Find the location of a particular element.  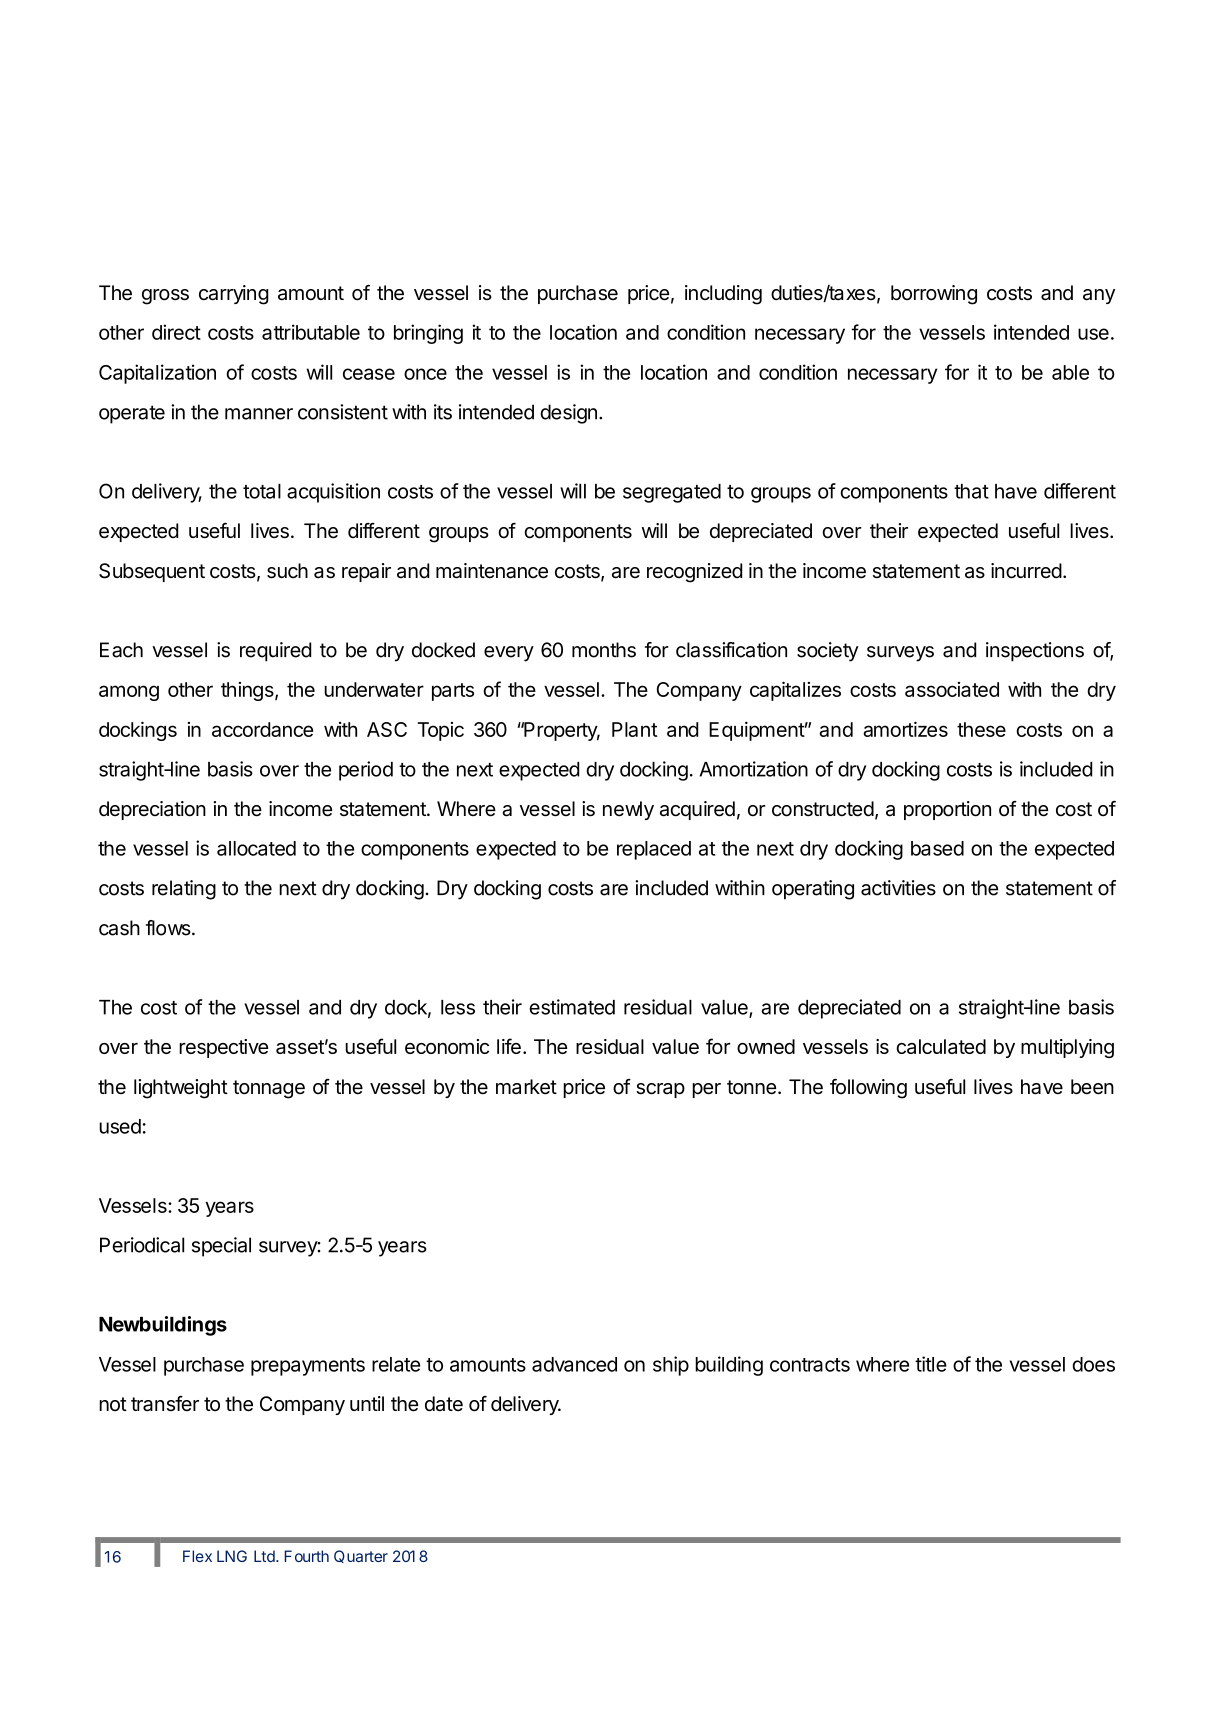

direct is located at coordinates (176, 332).
